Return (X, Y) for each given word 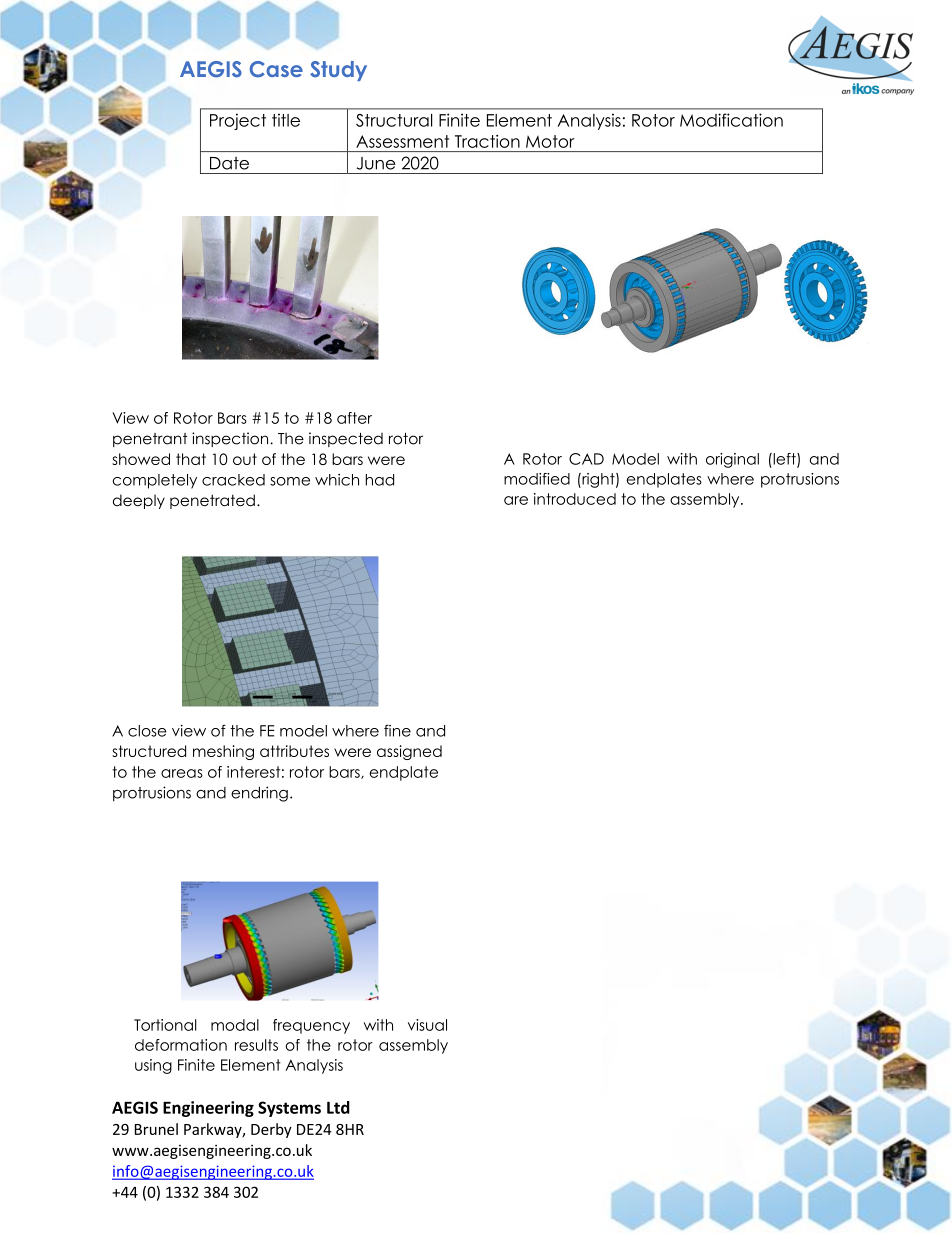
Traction (487, 141)
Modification (731, 120)
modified (537, 479)
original (732, 460)
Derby (271, 1130)
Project (238, 121)
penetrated (212, 501)
